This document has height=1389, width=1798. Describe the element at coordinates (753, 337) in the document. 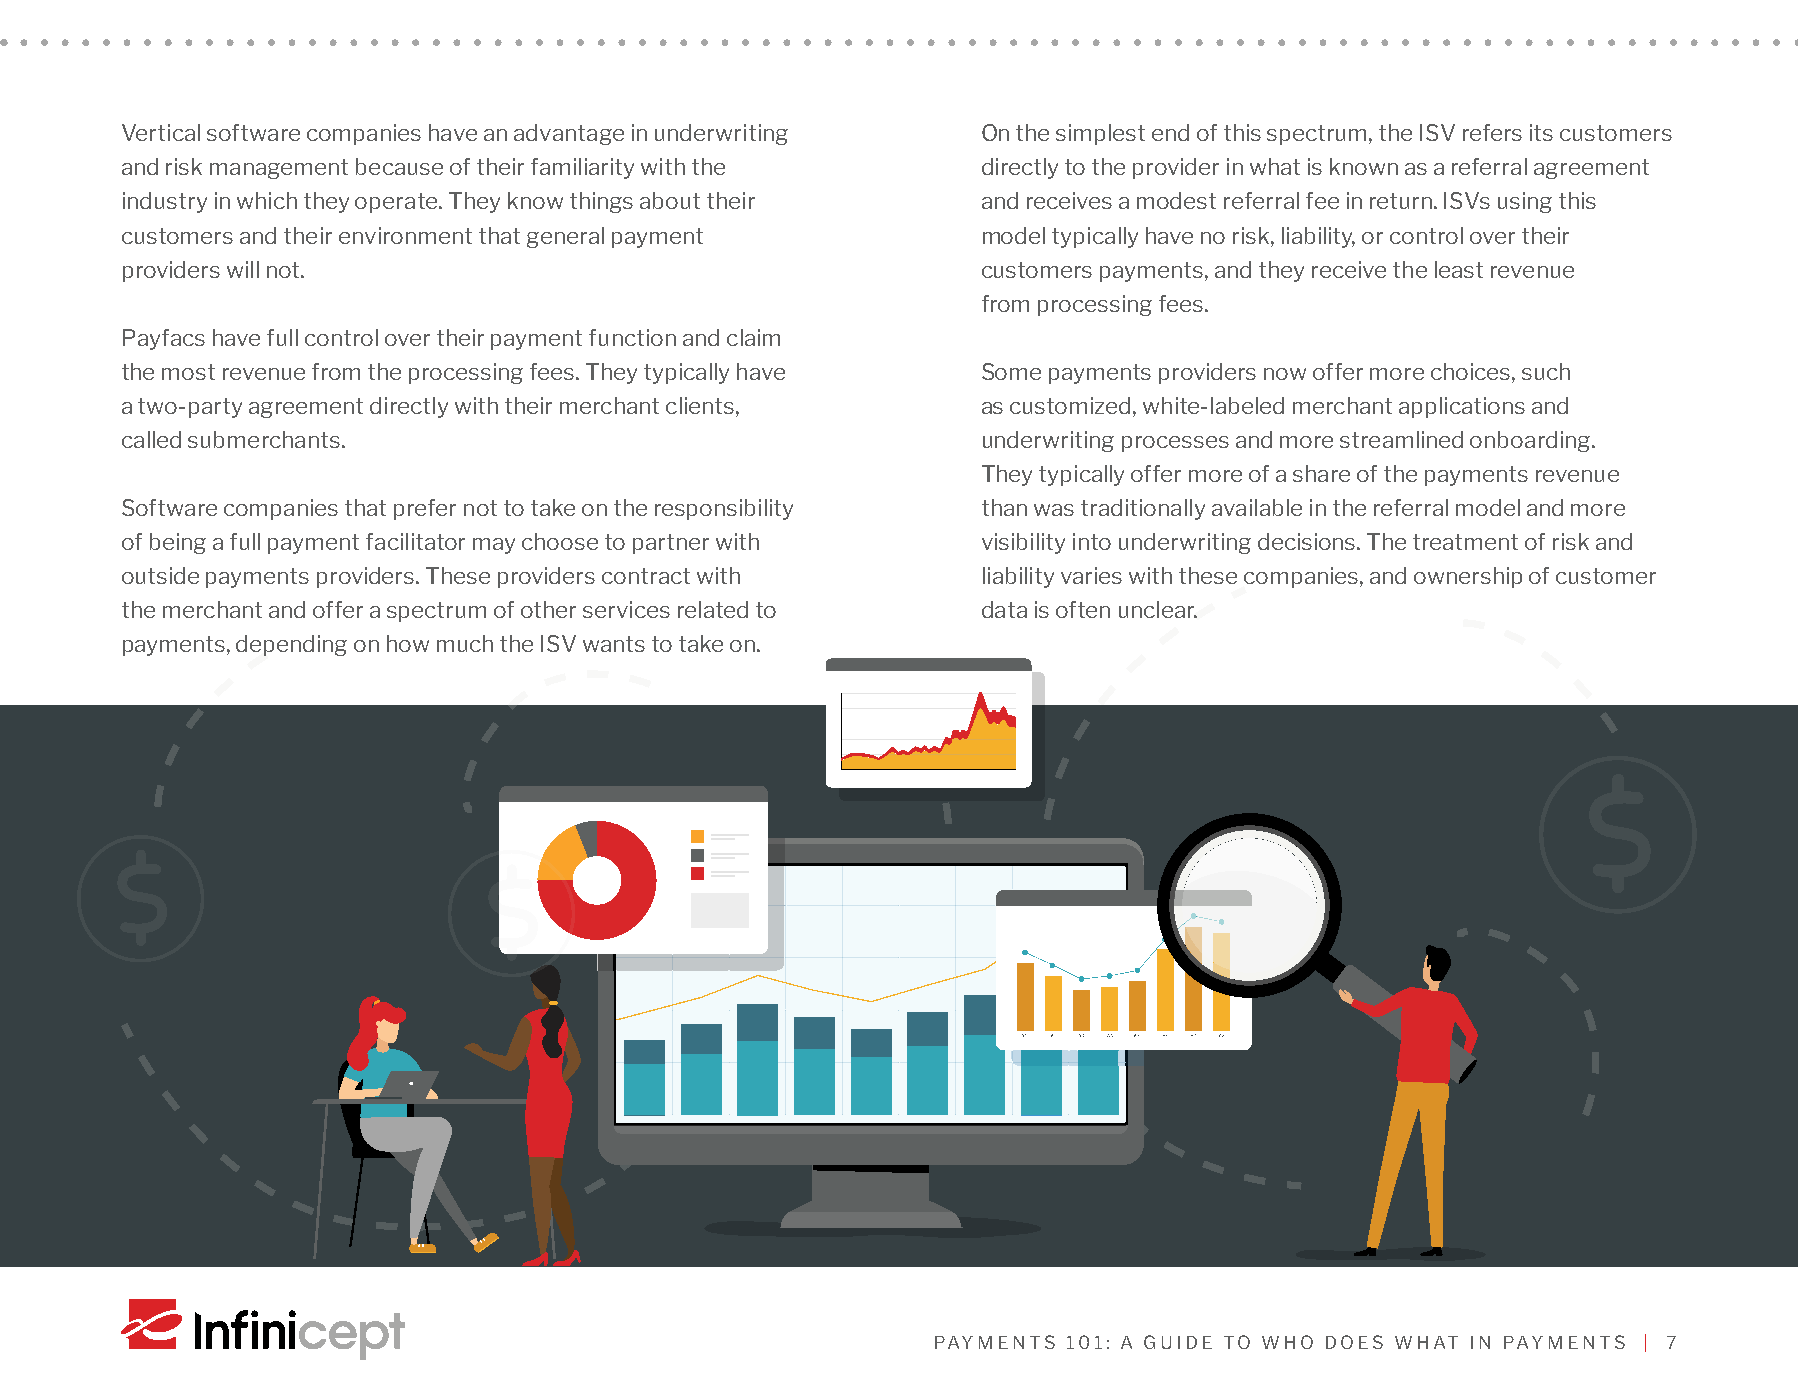

I see `claim` at that location.
